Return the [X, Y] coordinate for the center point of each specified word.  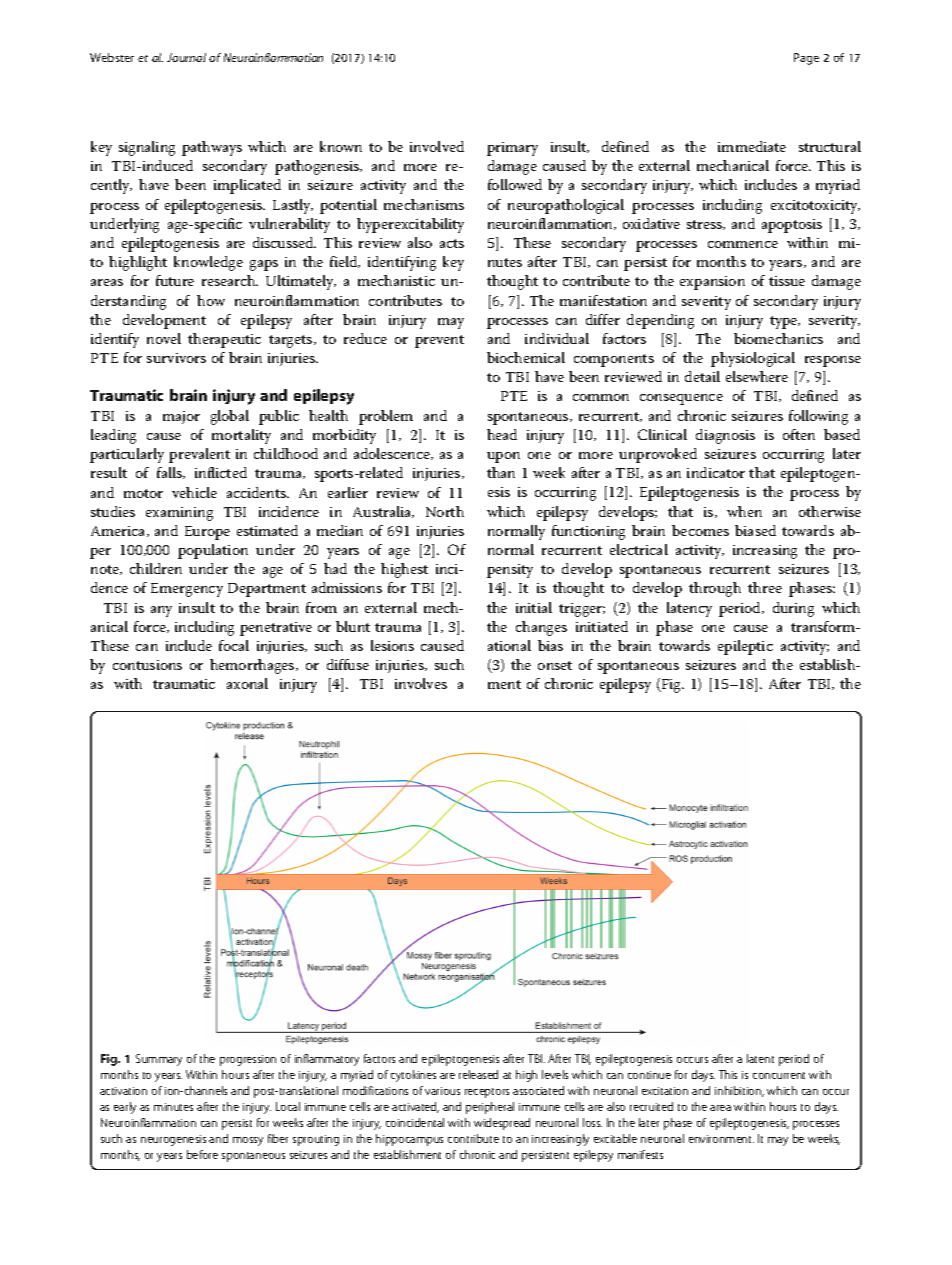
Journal [186, 57]
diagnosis [725, 436]
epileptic [745, 647]
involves [421, 683]
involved [437, 146]
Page [806, 59]
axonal [247, 683]
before [202, 1154]
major [181, 417]
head [502, 434]
